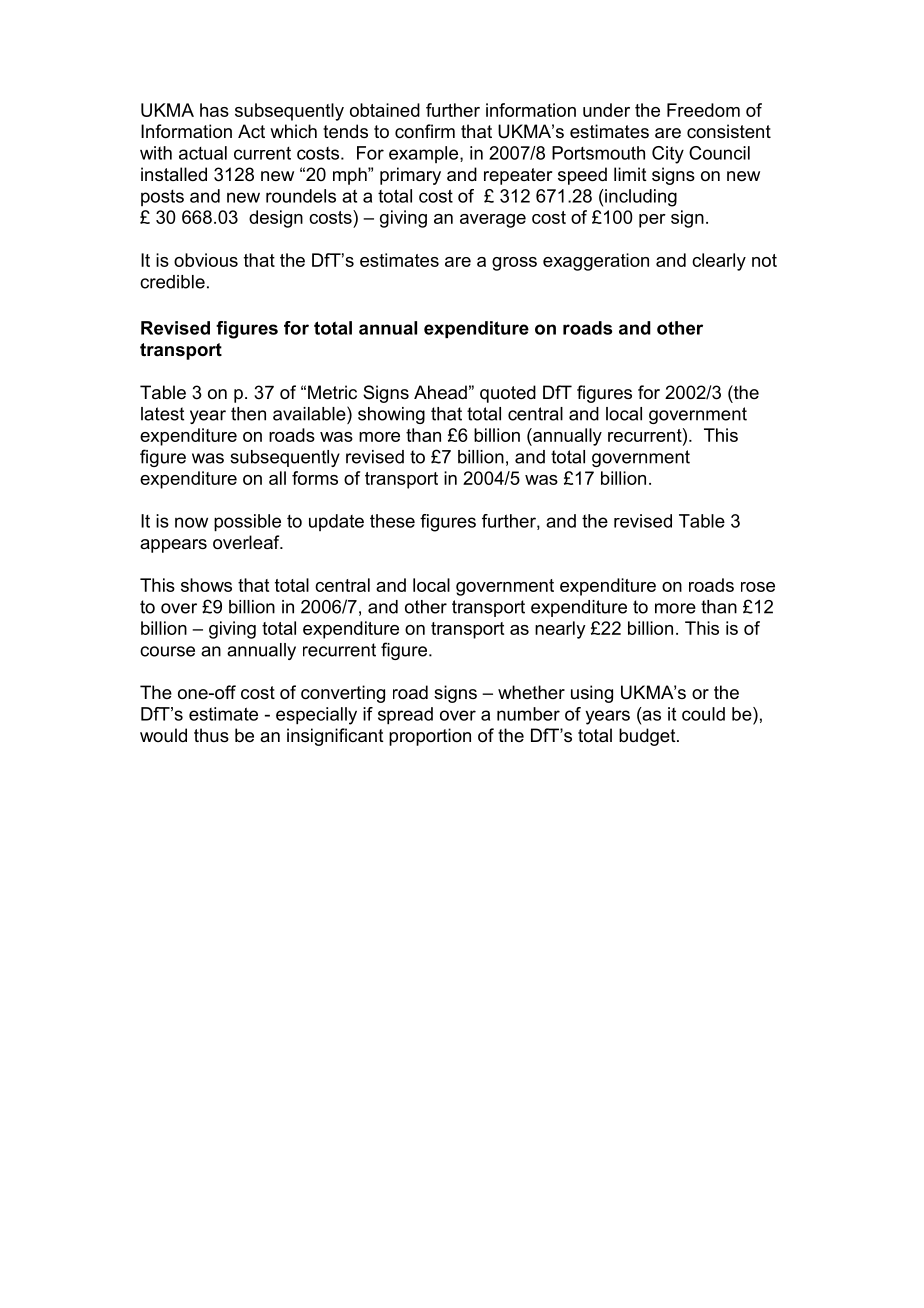  Describe the element at coordinates (214, 110) in the document. I see `has` at that location.
